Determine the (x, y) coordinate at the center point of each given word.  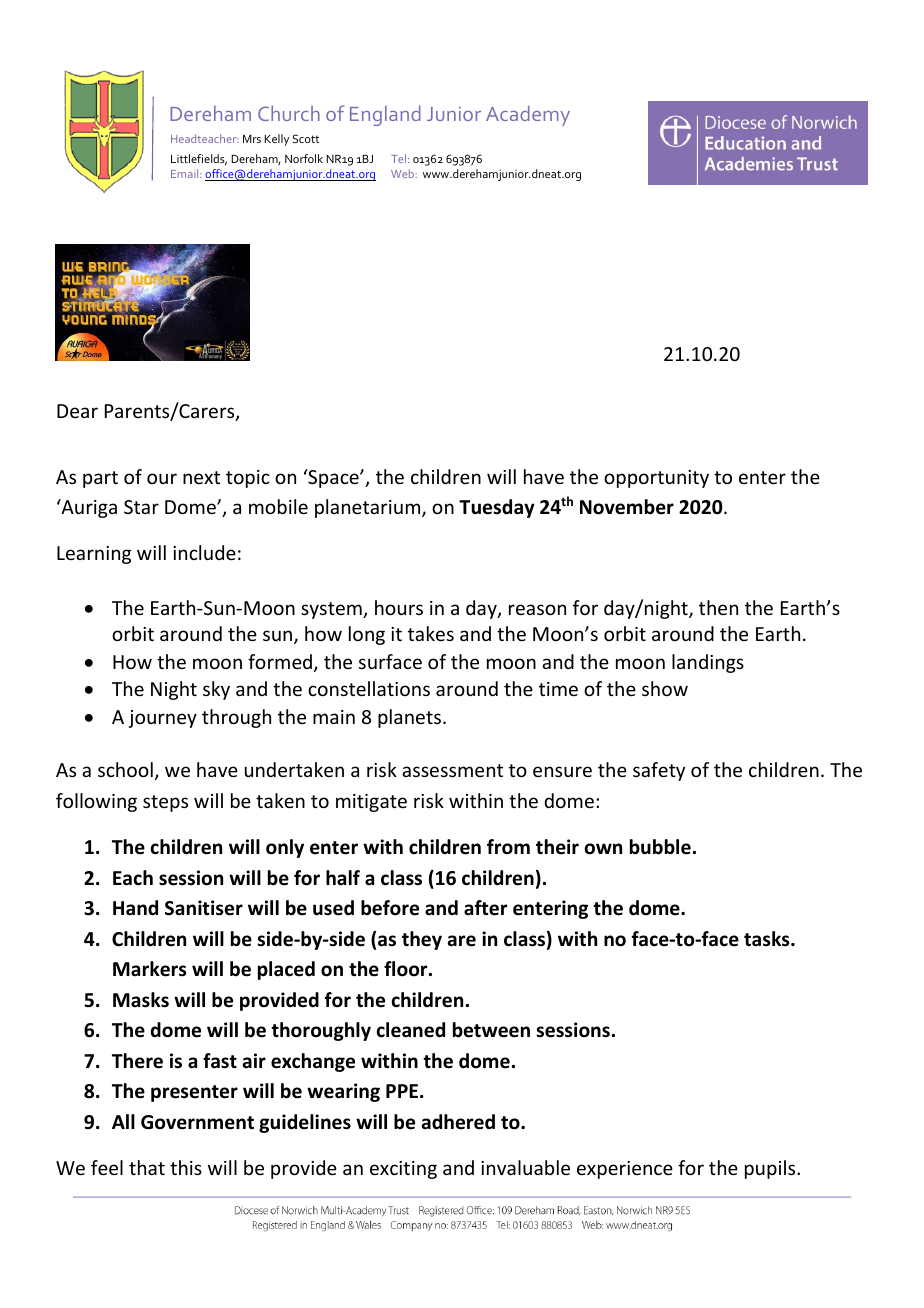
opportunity (656, 479)
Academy (528, 115)
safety (659, 771)
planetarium (369, 508)
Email (186, 173)
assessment (452, 770)
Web (404, 173)
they (422, 940)
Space (333, 478)
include (204, 552)
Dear (77, 411)
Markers (150, 969)
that (147, 1167)
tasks (768, 939)
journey (163, 719)
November (627, 507)
